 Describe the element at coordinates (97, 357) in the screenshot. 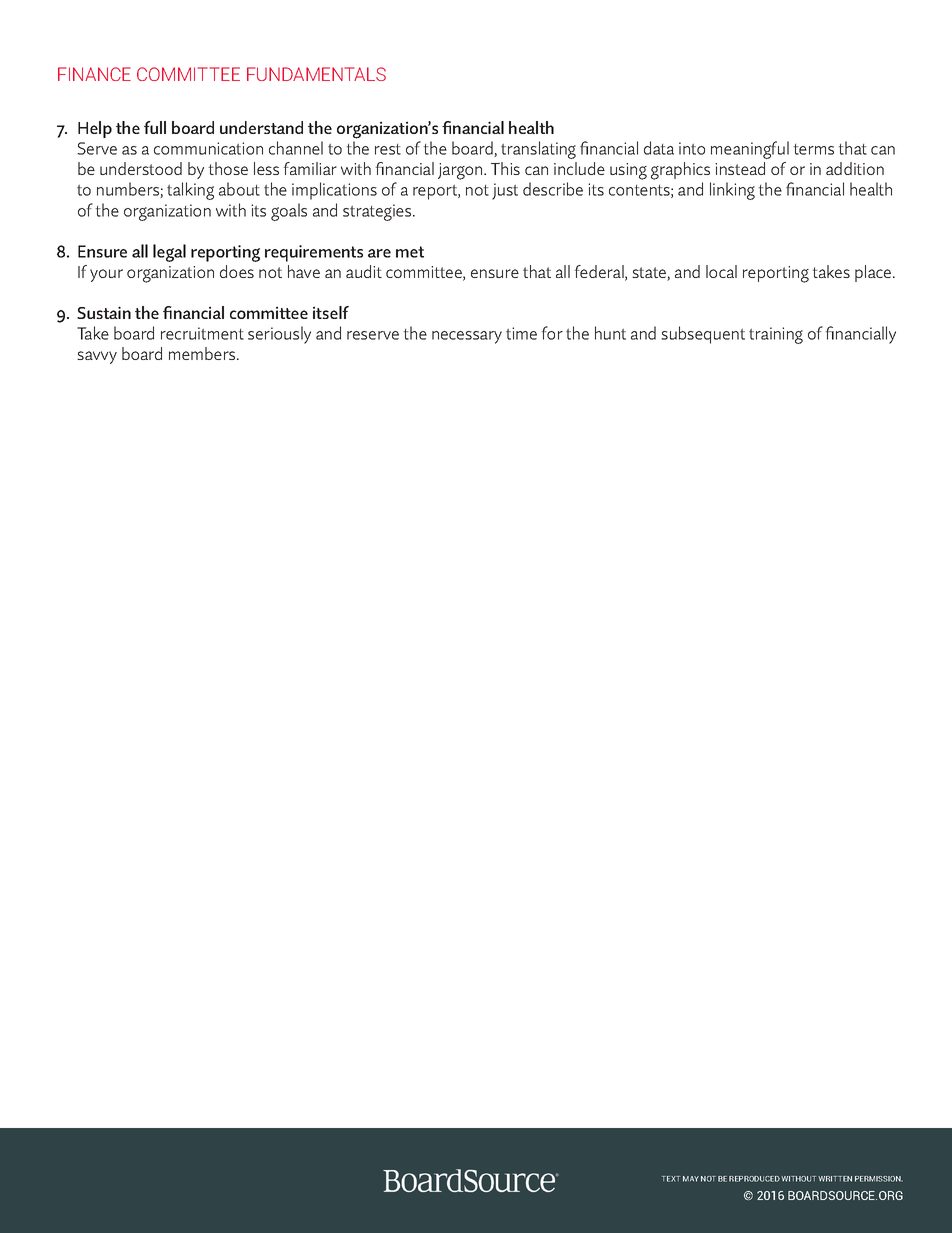

I see `savvy` at that location.
